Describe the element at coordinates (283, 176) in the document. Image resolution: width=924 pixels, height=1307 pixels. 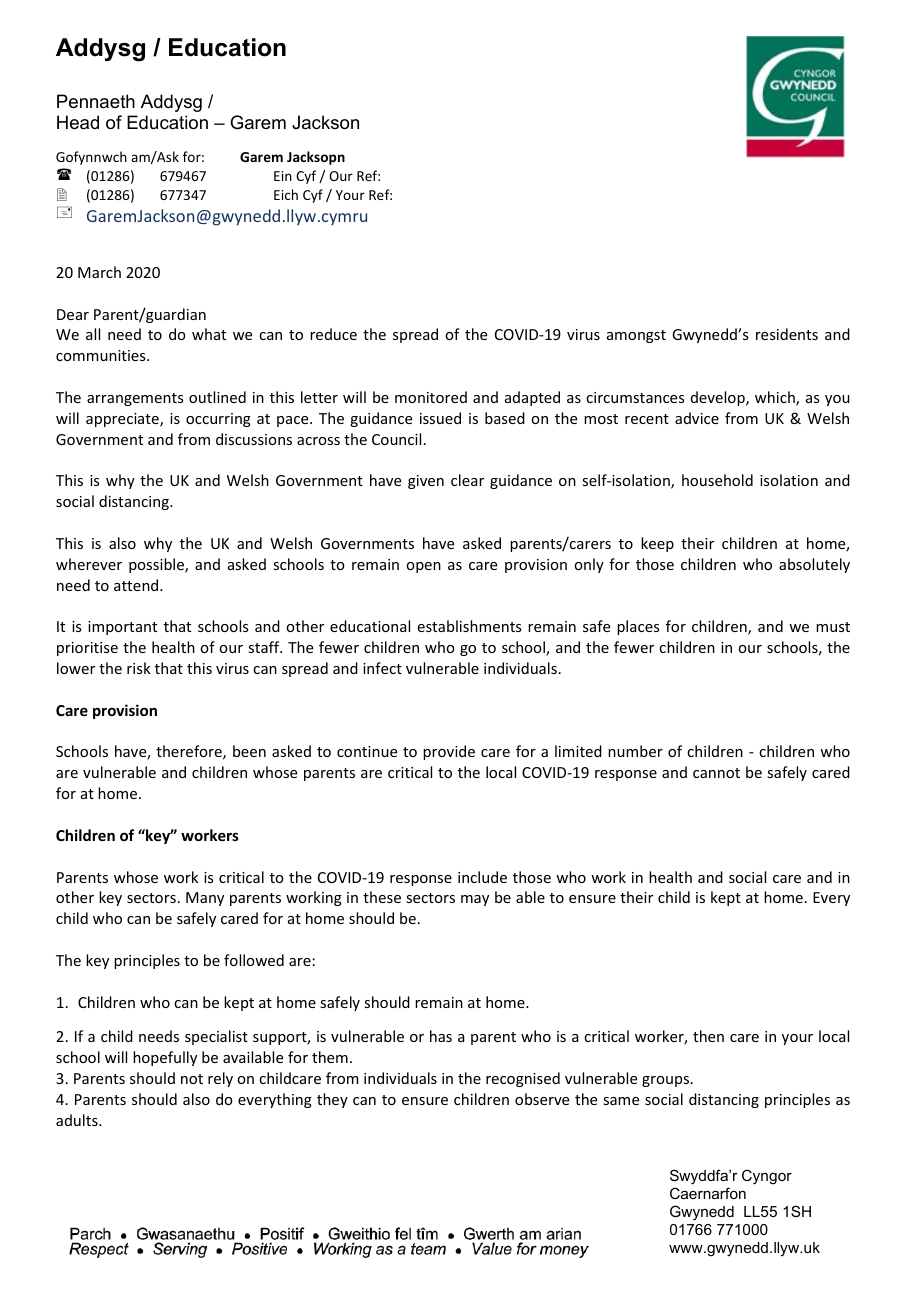
I see `Ein` at that location.
